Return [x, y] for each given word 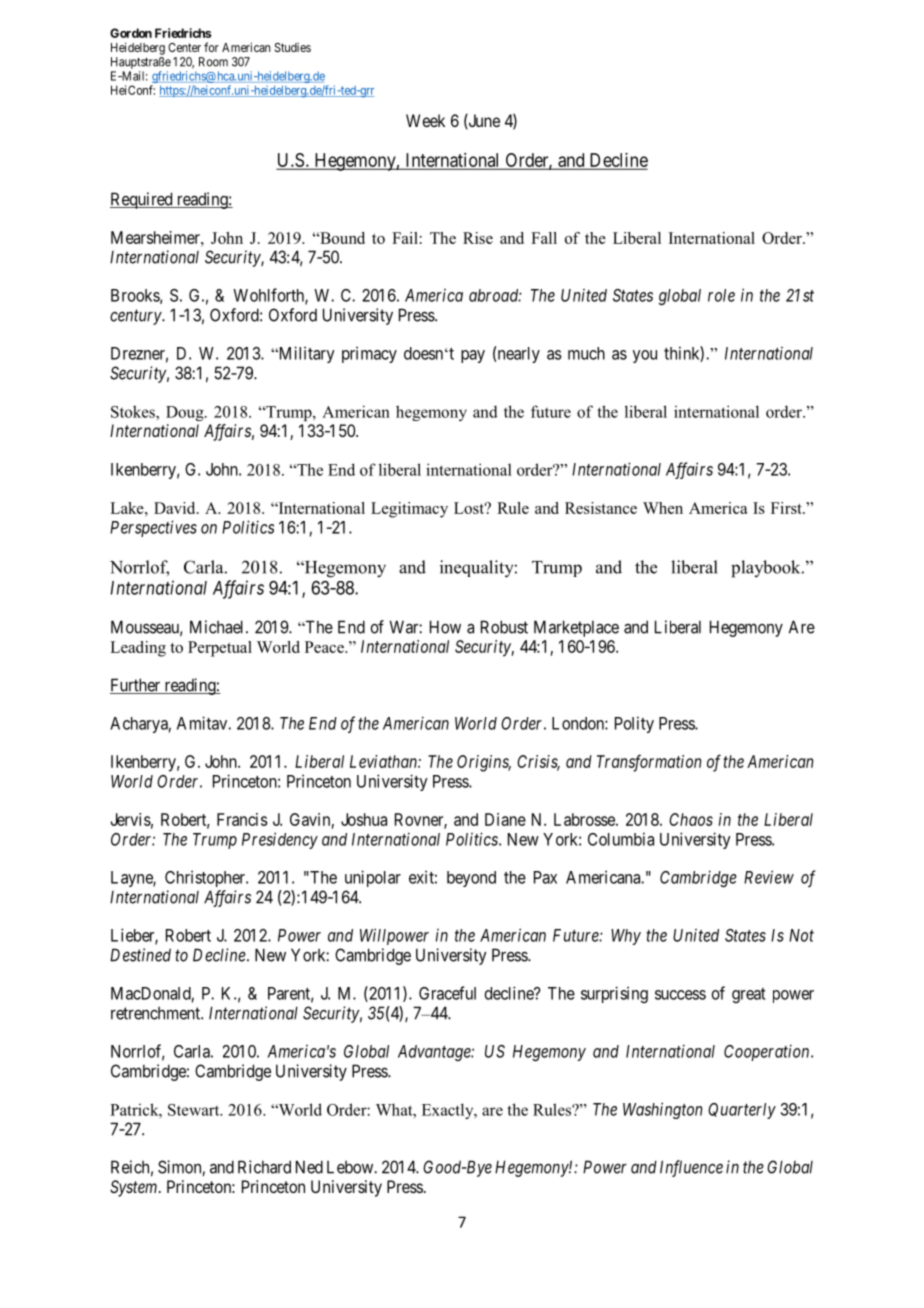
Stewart [195, 1110]
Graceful [447, 993]
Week [425, 120]
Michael [218, 627]
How [445, 627]
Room [213, 62]
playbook [767, 569]
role [721, 295]
